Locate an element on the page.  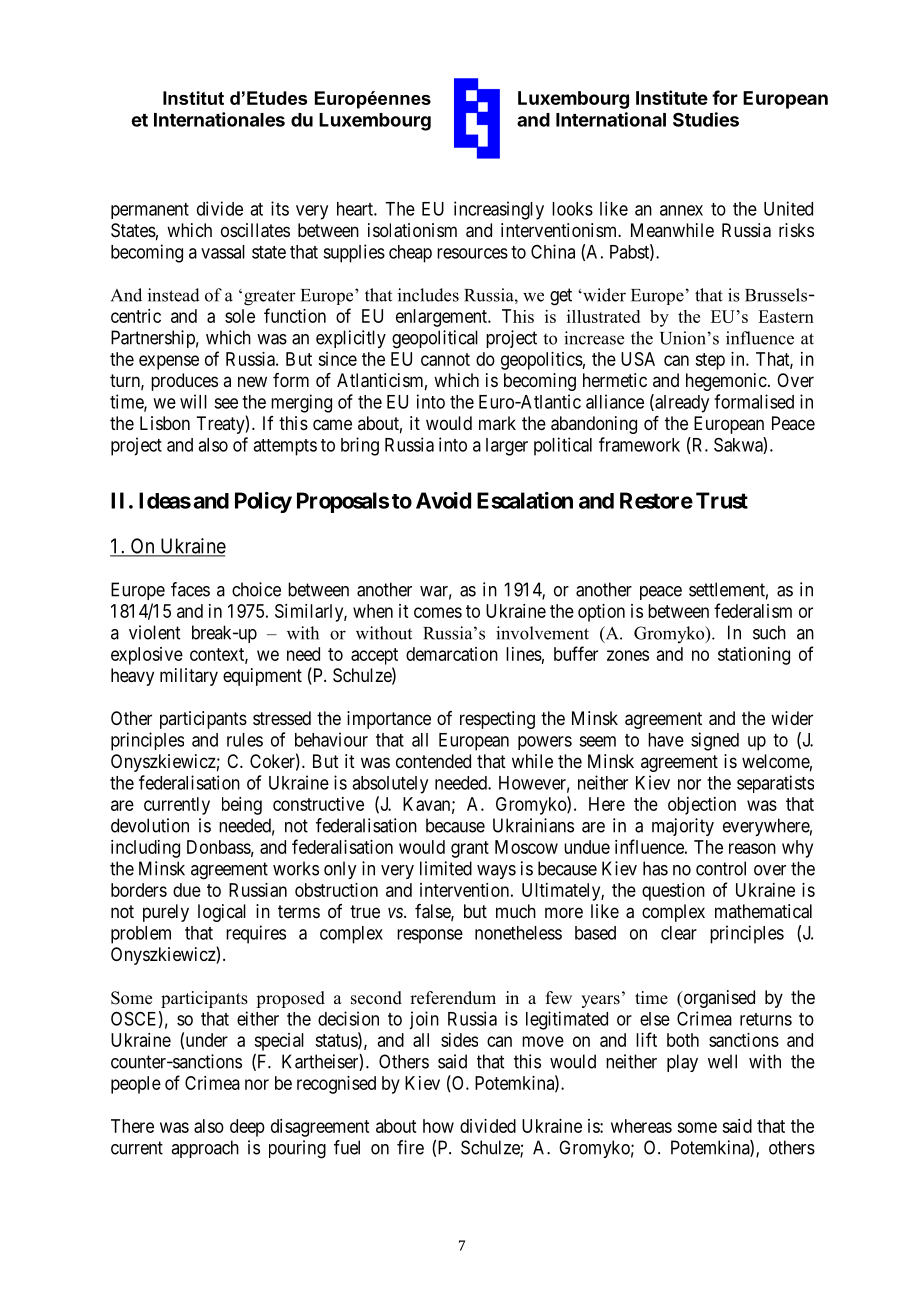
objection is located at coordinates (702, 806).
